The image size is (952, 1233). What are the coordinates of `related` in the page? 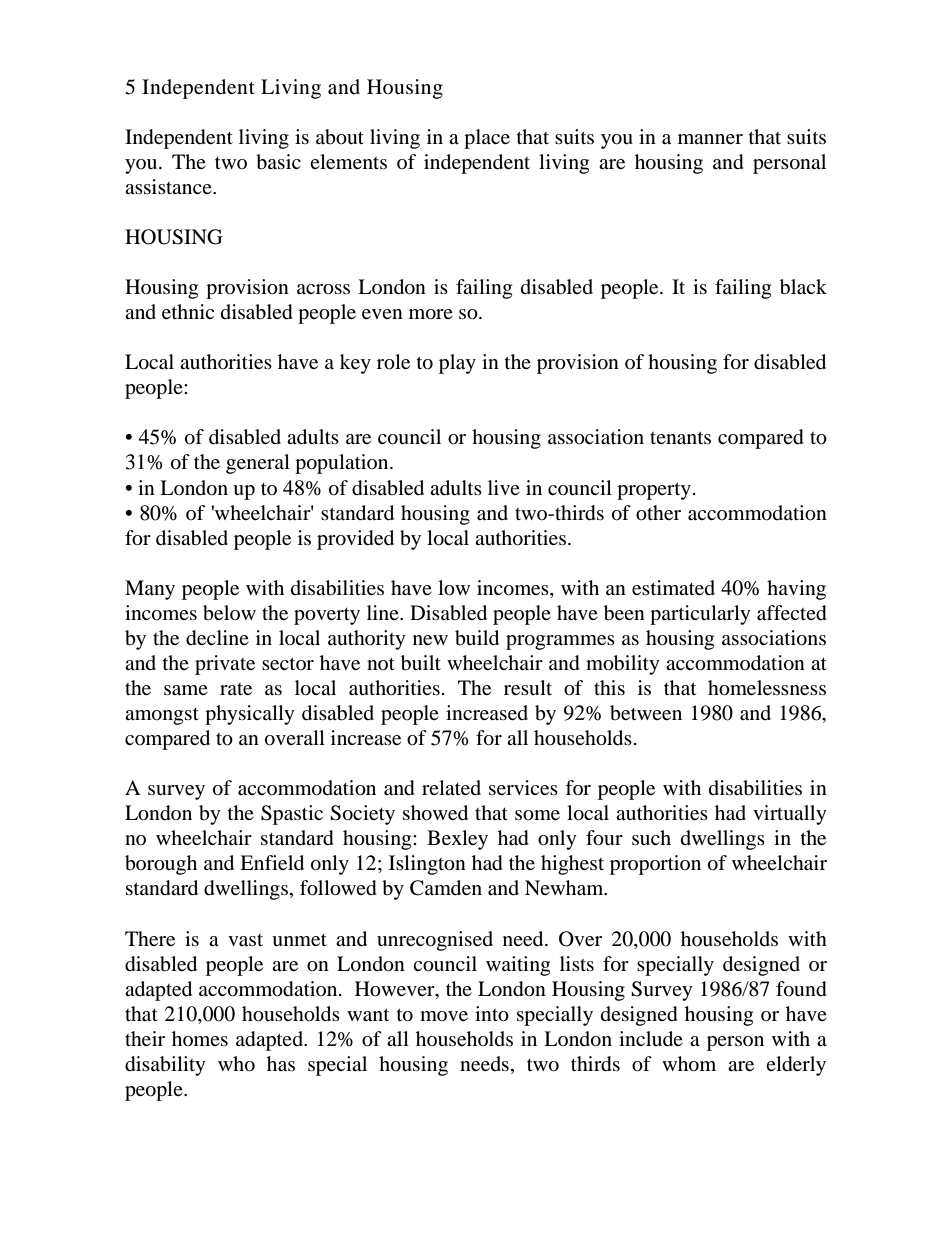 It's located at (451, 787).
